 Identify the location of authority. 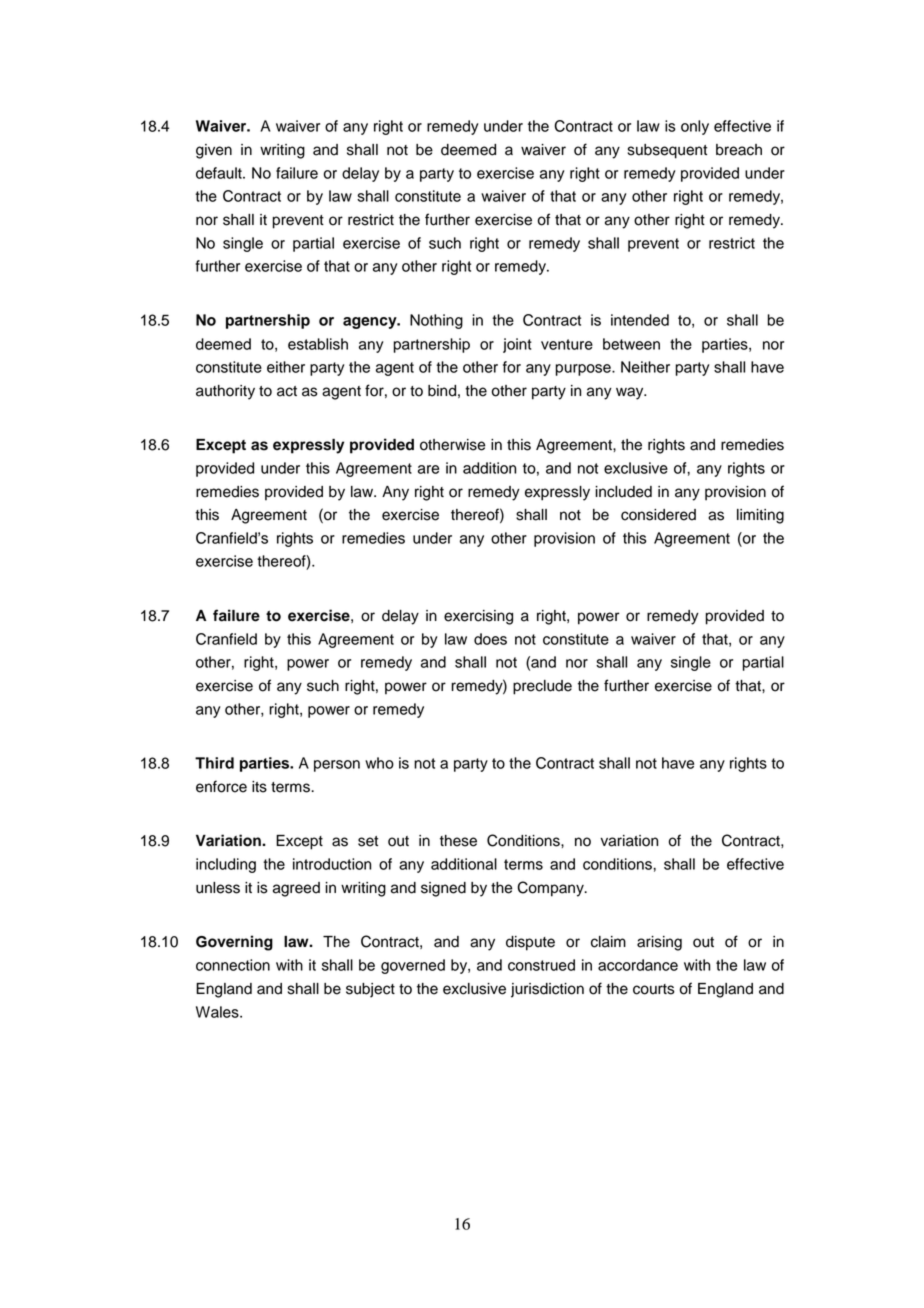
(225, 392).
